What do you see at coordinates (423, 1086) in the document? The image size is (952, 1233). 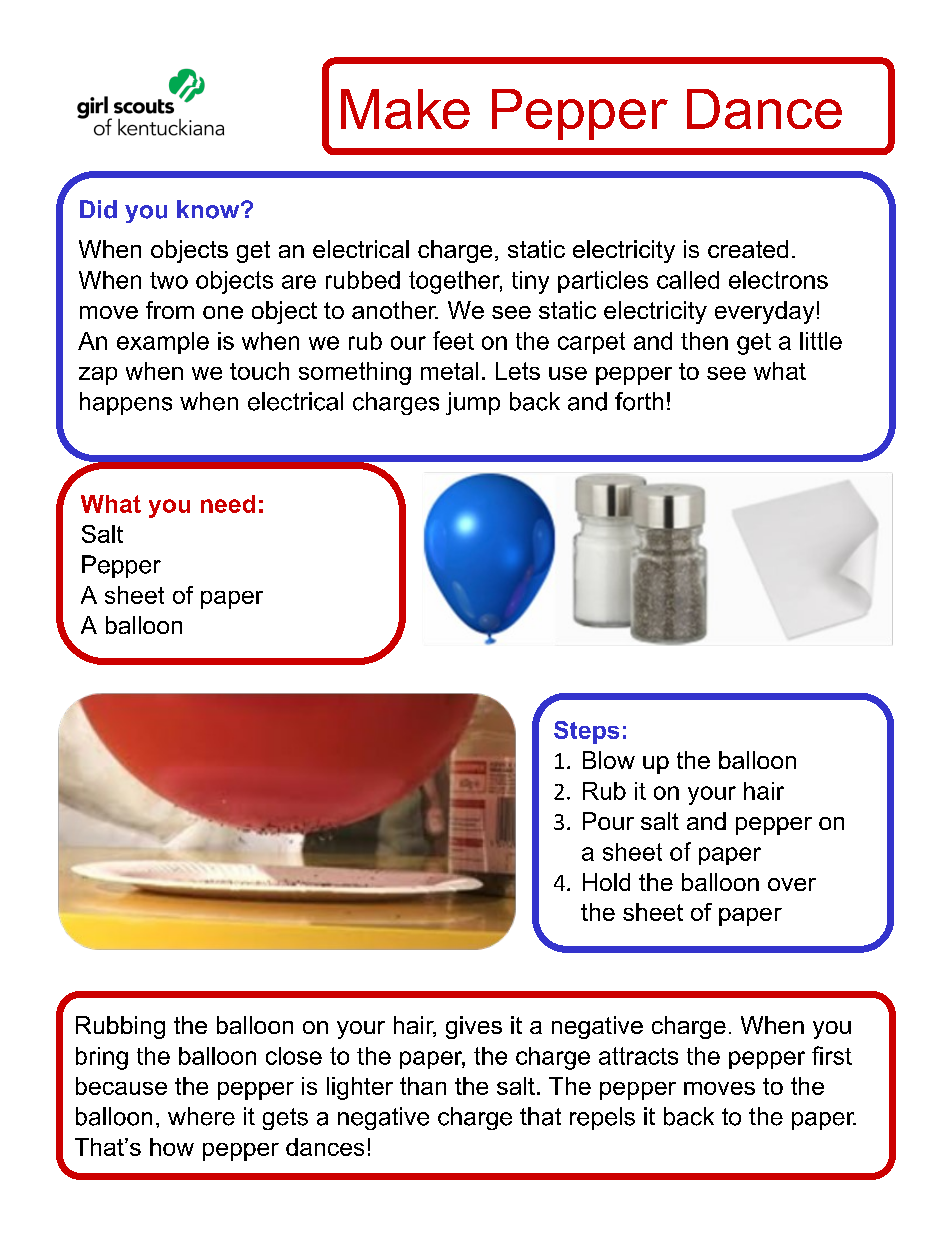 I see `than` at bounding box center [423, 1086].
